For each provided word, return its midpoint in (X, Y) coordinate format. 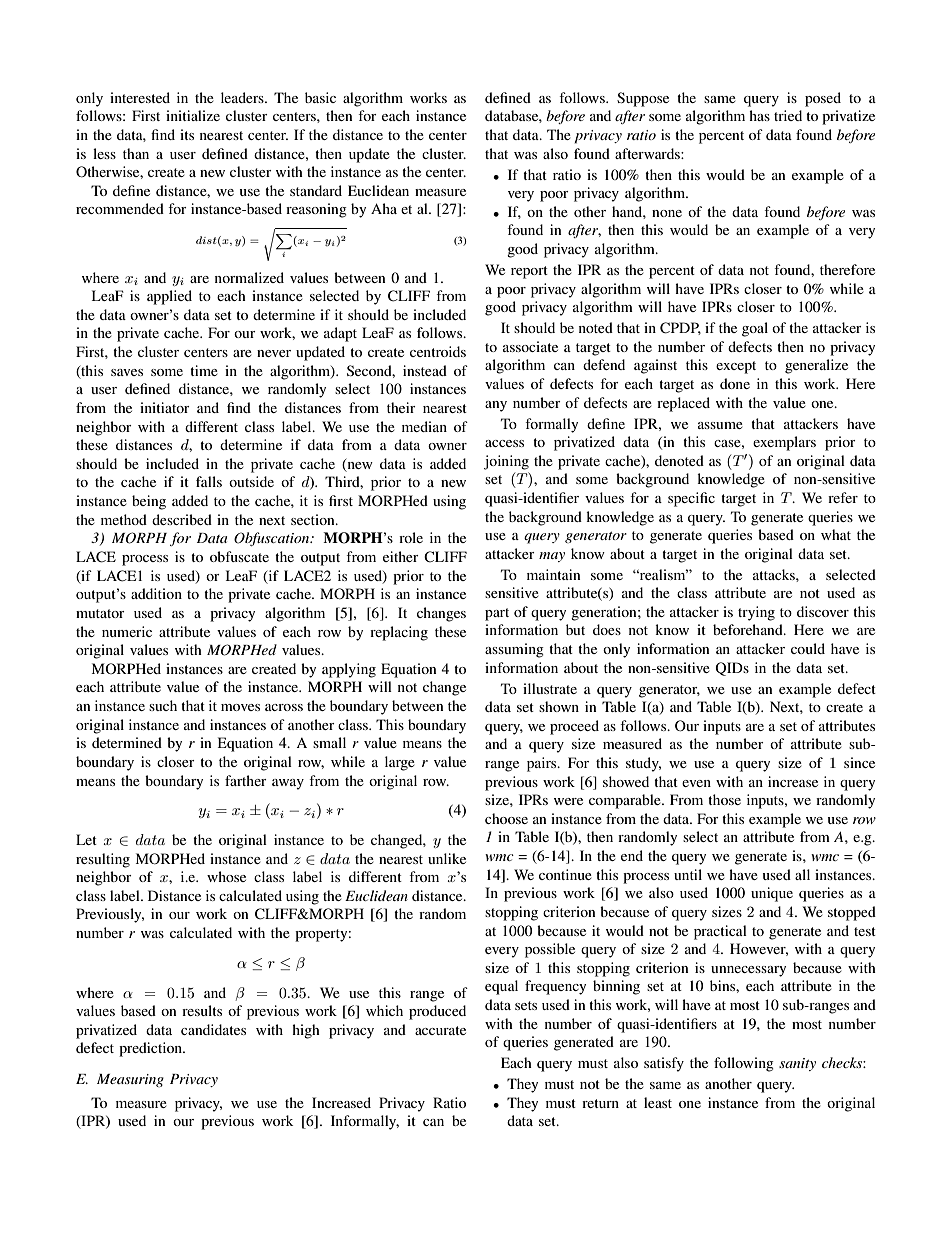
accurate (440, 1030)
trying (756, 613)
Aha (384, 208)
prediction (152, 1049)
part (497, 614)
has (759, 115)
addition (156, 593)
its (187, 134)
